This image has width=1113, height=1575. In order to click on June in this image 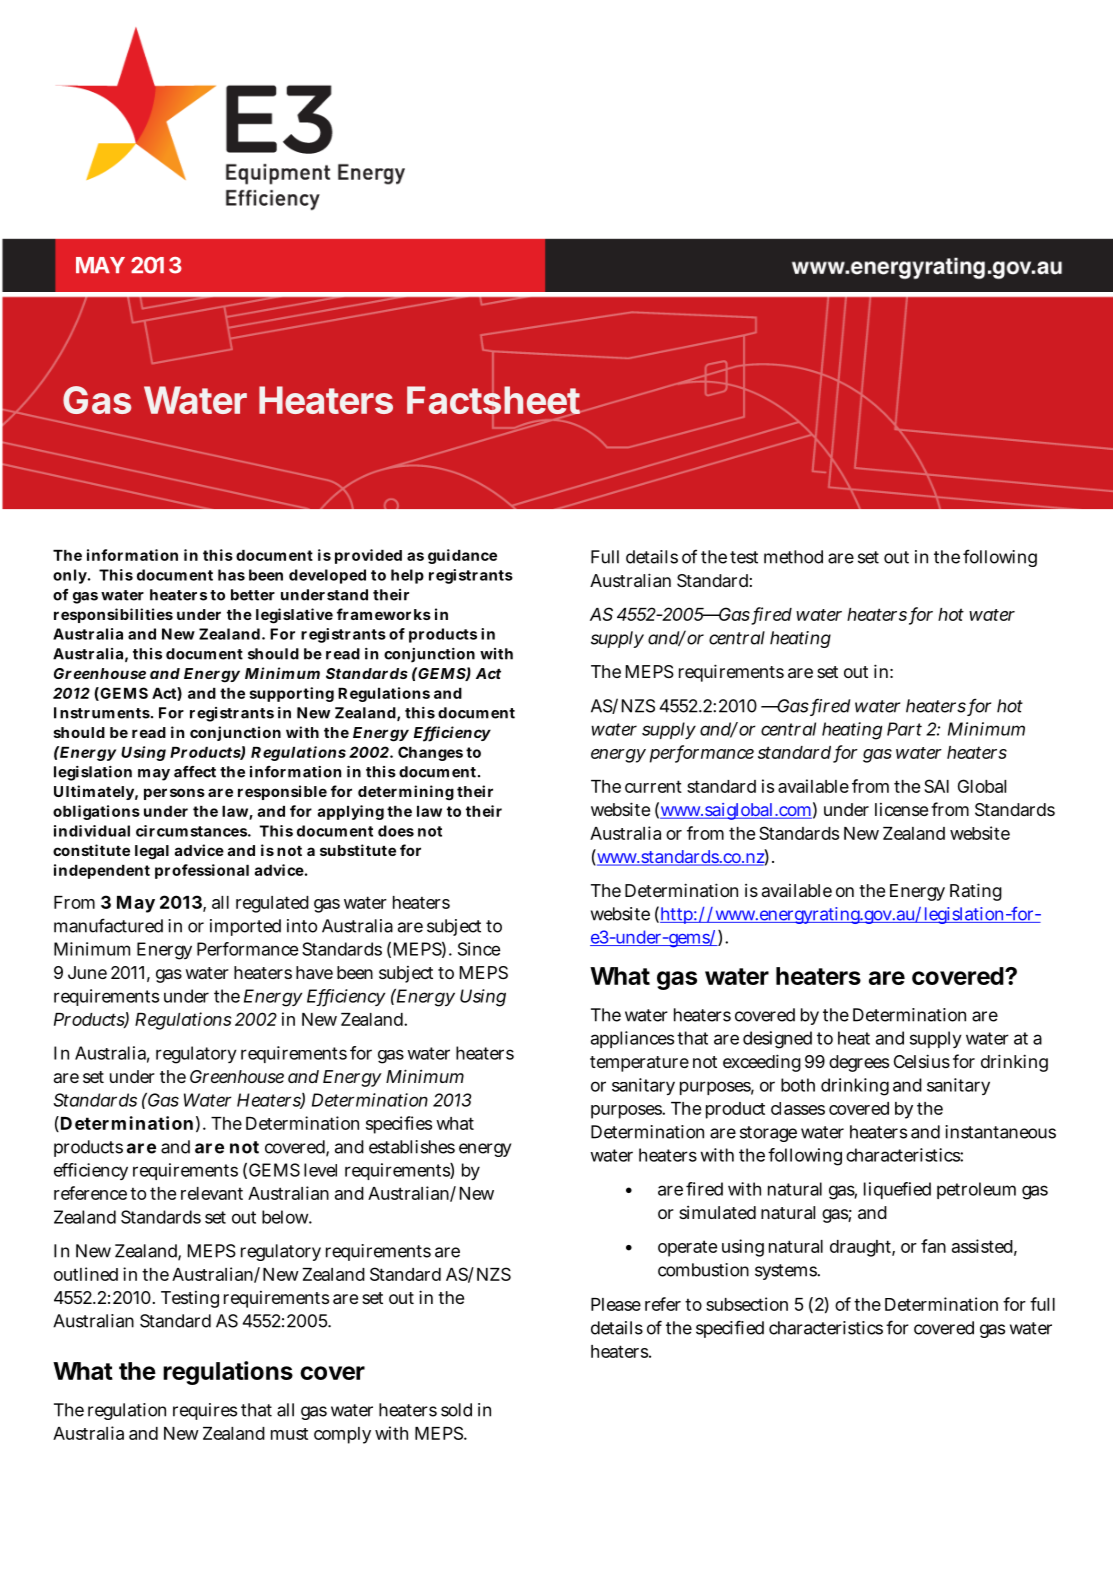, I will do `click(87, 972)`.
